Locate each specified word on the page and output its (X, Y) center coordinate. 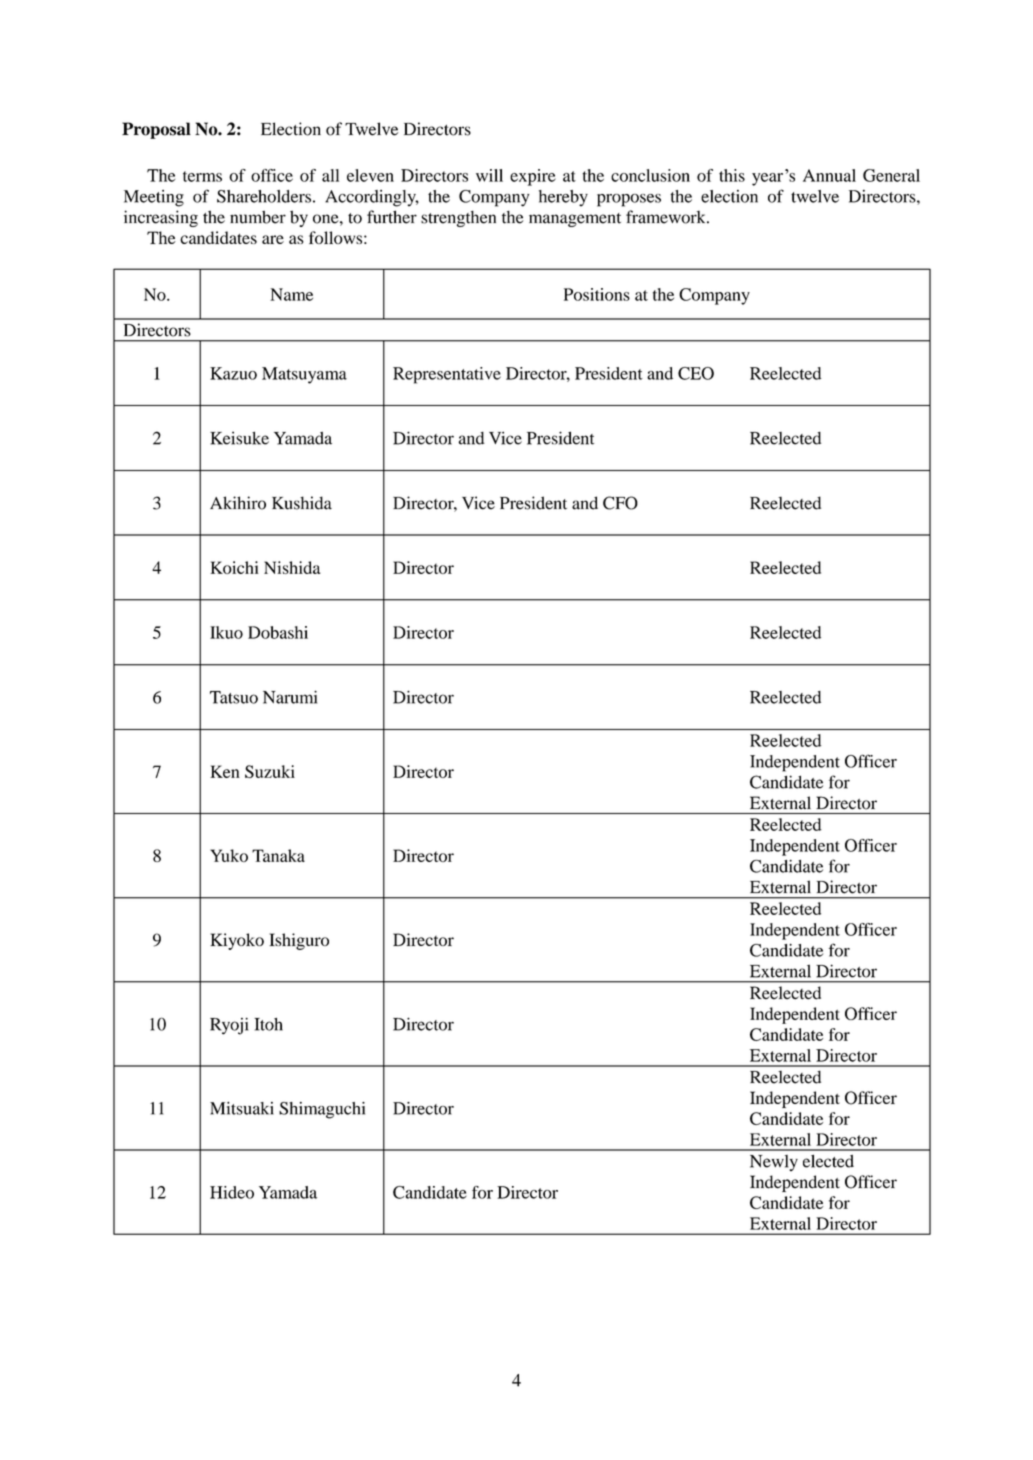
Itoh (268, 1024)
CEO (696, 373)
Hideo (232, 1192)
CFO (620, 503)
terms (202, 176)
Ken (225, 771)
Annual (829, 175)
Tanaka (278, 855)
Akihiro (238, 503)
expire (533, 177)
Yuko (229, 855)
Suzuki (270, 771)
